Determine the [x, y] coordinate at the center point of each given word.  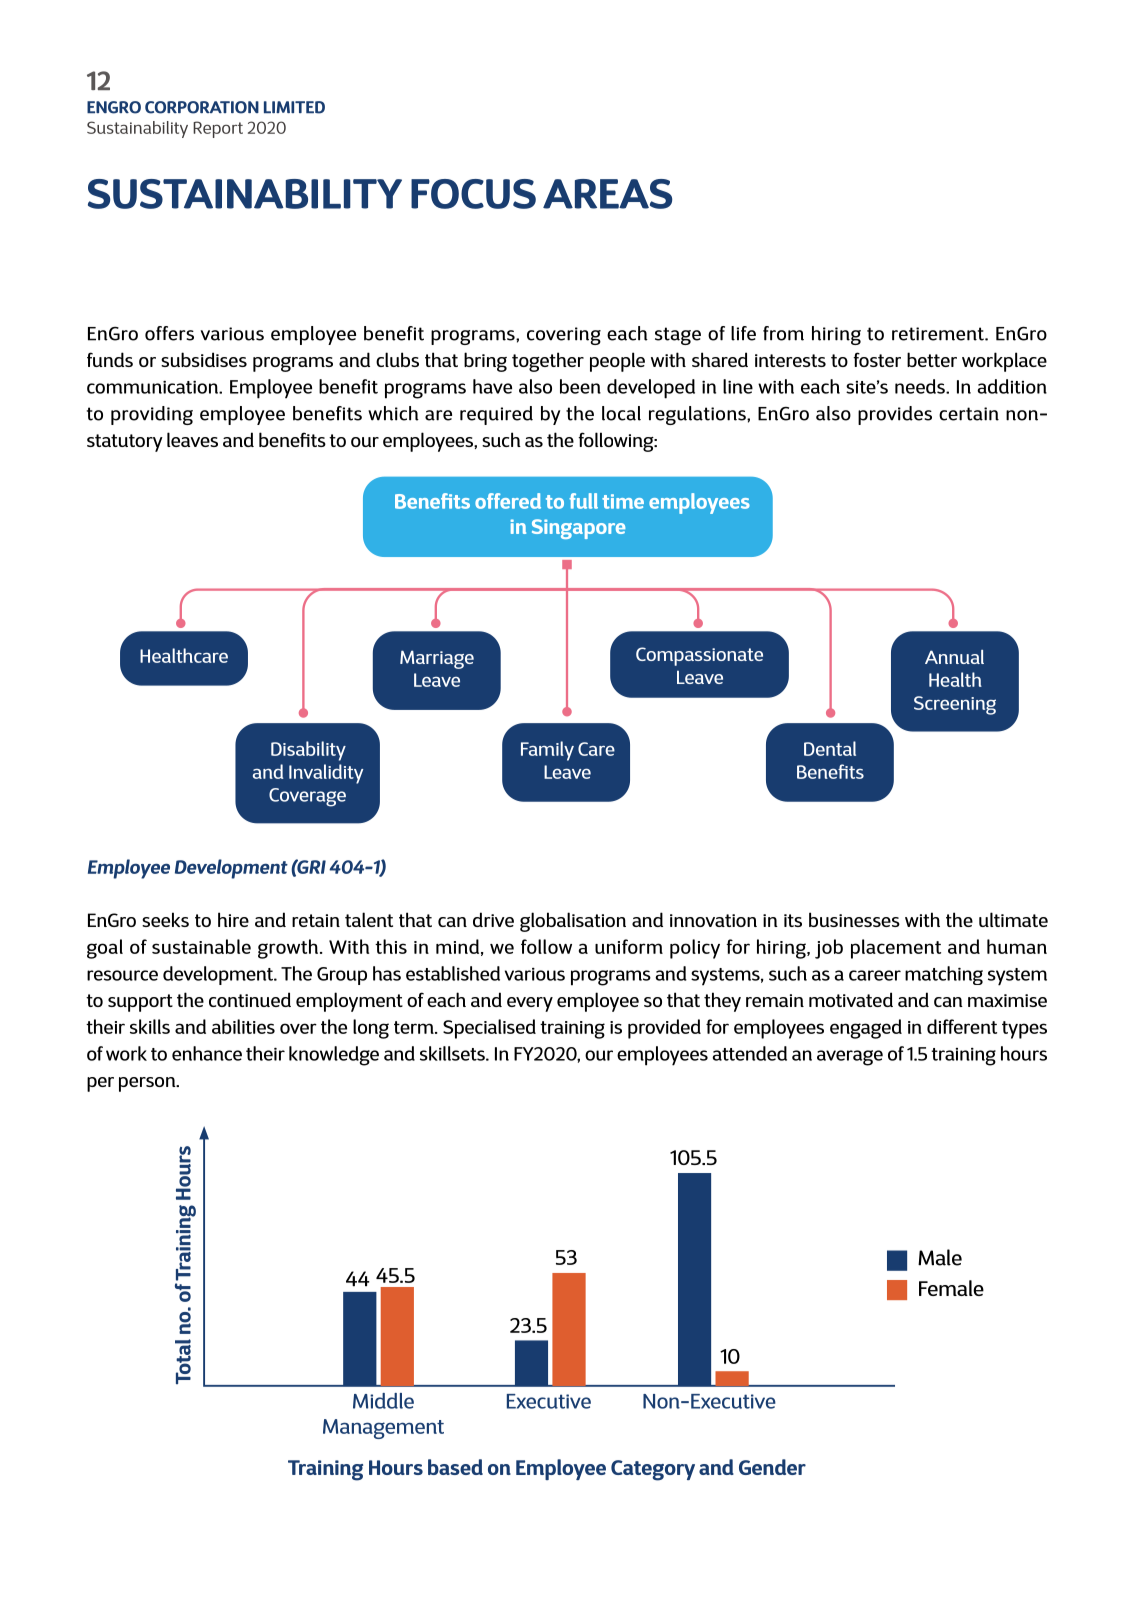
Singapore [578, 529]
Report [218, 129]
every [530, 1004]
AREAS [607, 194]
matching [944, 975]
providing [152, 415]
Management [383, 1429]
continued [250, 999]
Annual [954, 657]
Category [653, 1470]
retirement [939, 334]
